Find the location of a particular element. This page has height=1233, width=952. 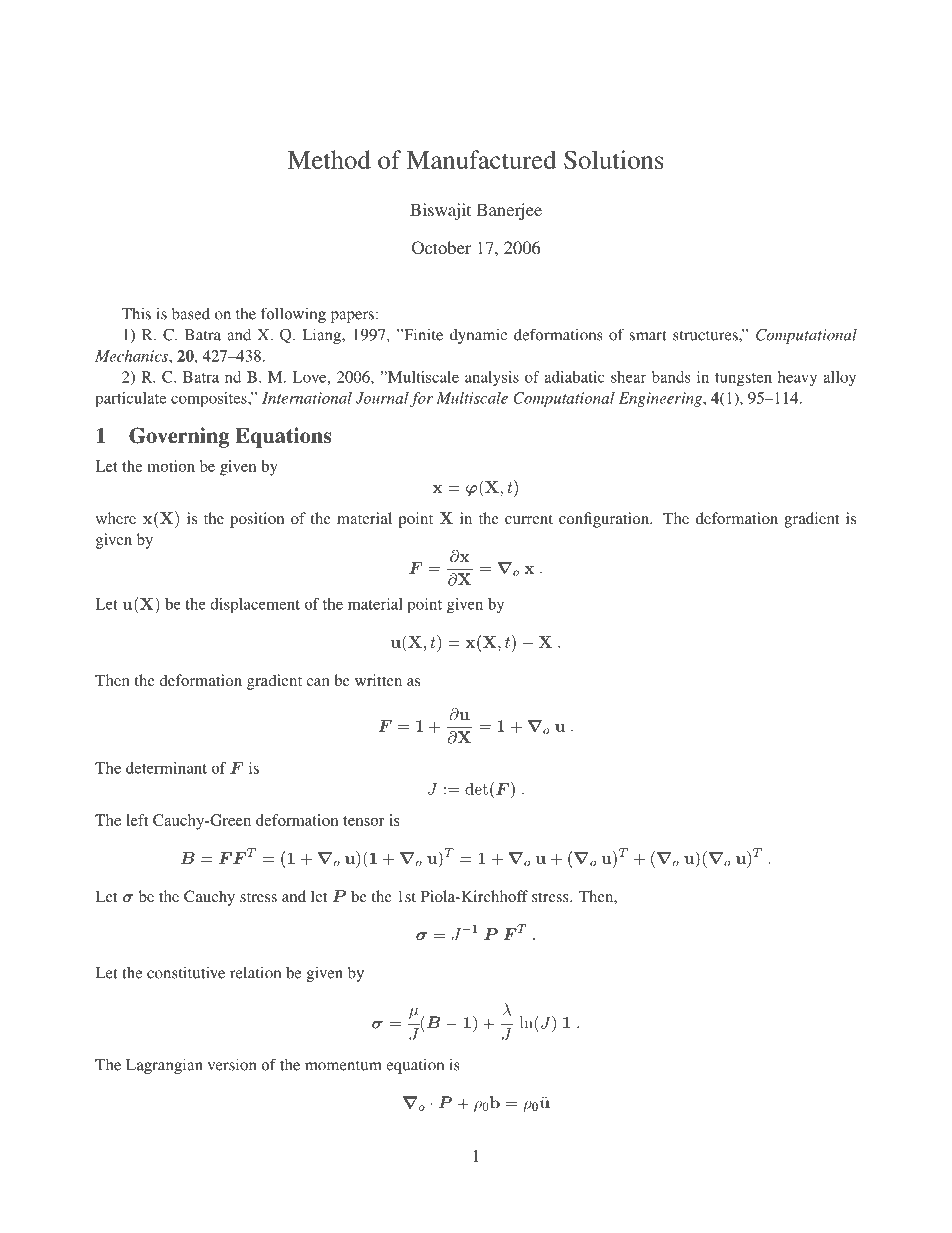

Method is located at coordinates (329, 159).
